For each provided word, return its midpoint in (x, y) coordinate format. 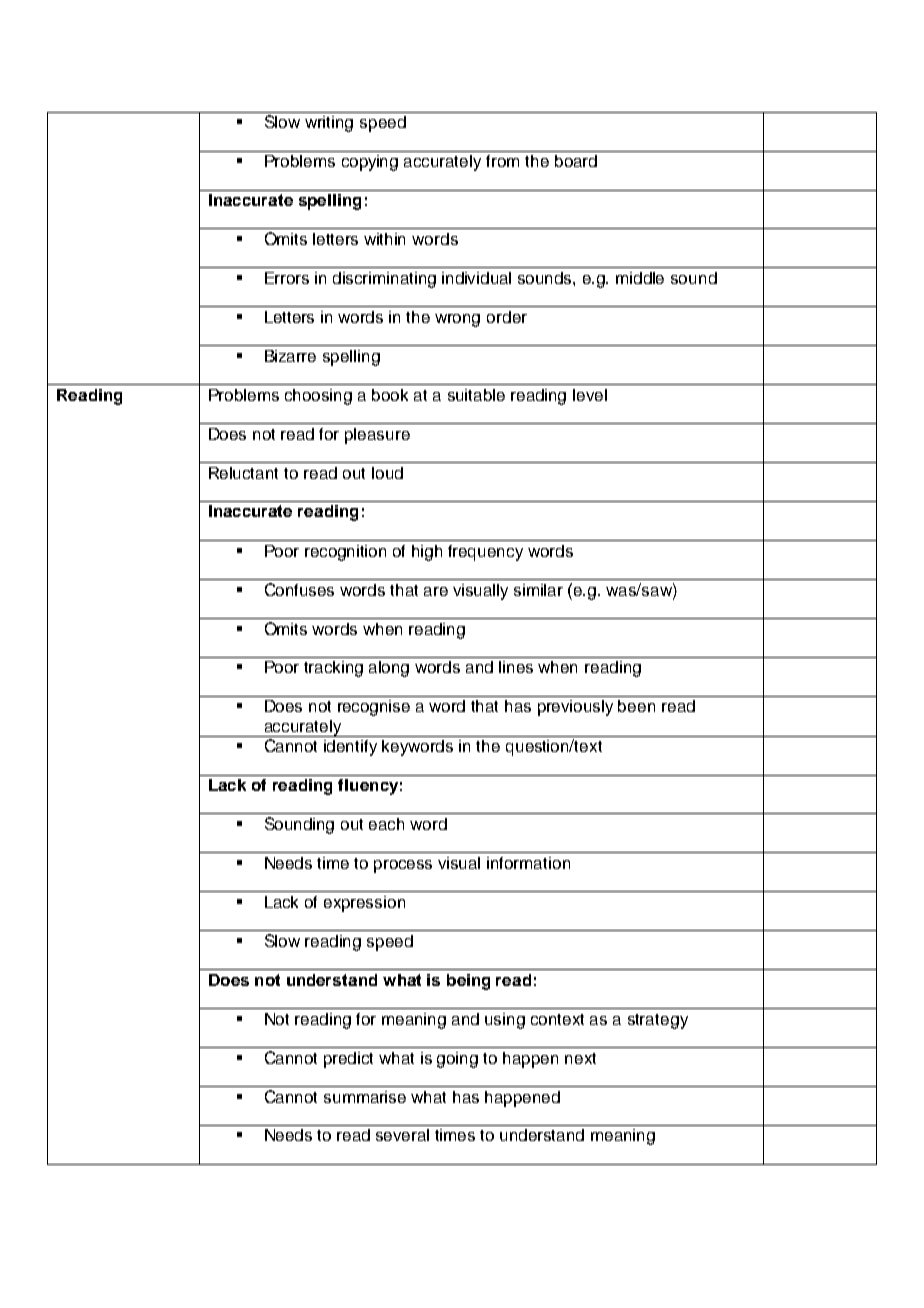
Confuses (299, 589)
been (636, 706)
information (528, 863)
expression (364, 904)
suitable (476, 395)
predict (348, 1060)
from (502, 161)
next (580, 1058)
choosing (318, 397)
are (436, 591)
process (403, 866)
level (590, 395)
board (576, 161)
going (457, 1060)
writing (329, 124)
